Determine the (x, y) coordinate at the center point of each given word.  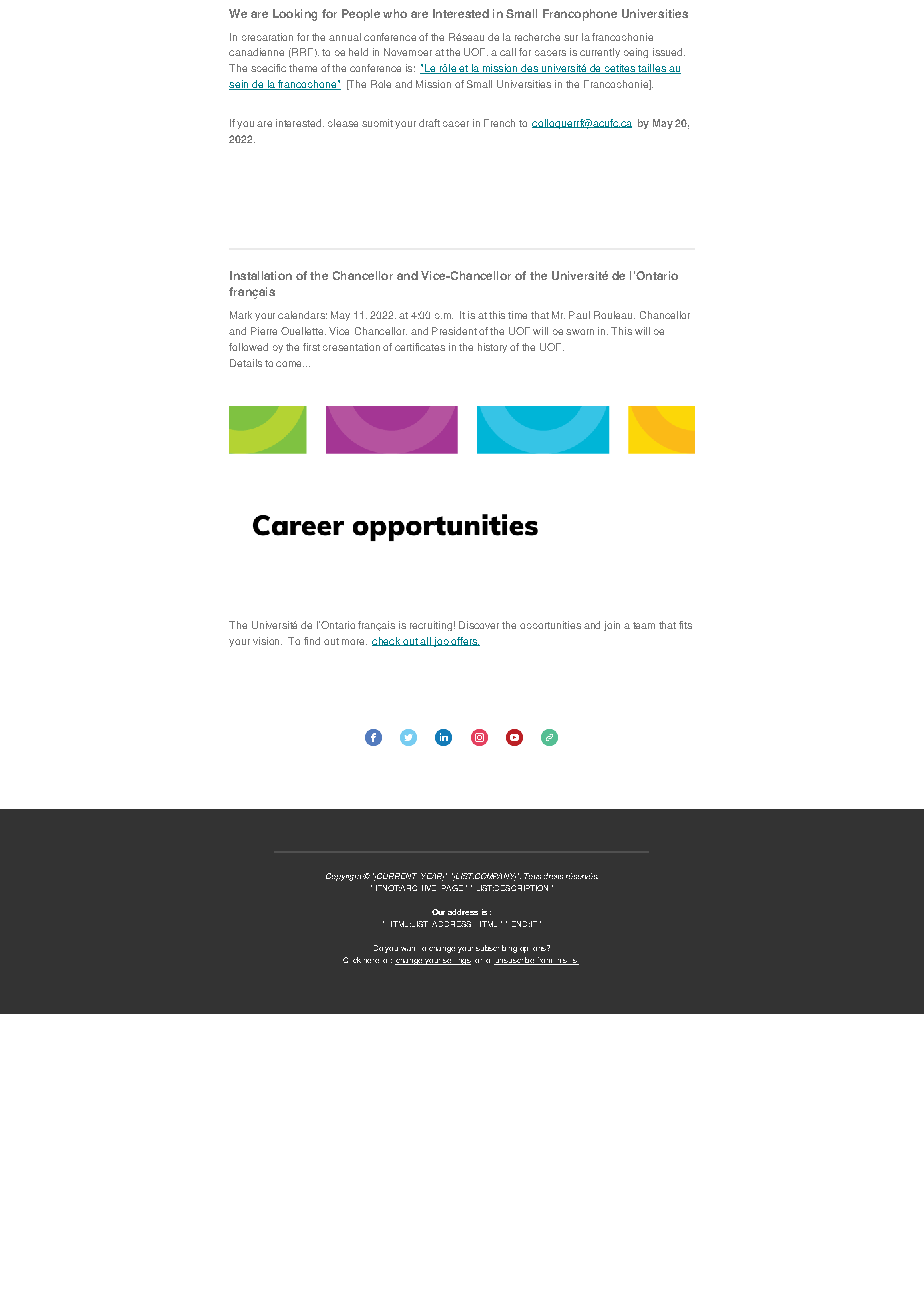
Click (352, 960)
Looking (295, 15)
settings (456, 962)
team (644, 625)
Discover (479, 625)
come (290, 364)
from (544, 961)
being (636, 53)
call (508, 52)
